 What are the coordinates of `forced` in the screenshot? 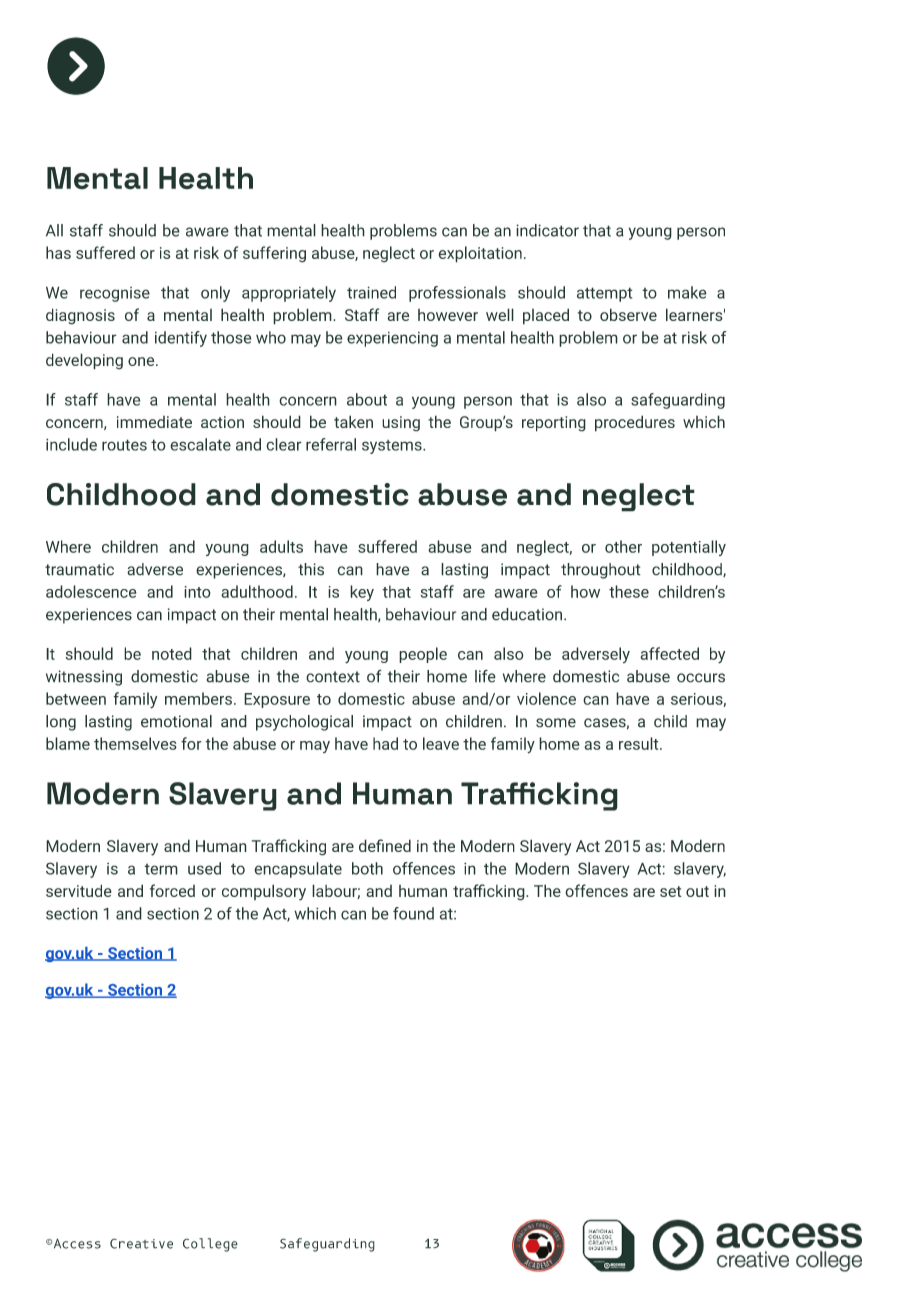 It's located at (172, 890).
